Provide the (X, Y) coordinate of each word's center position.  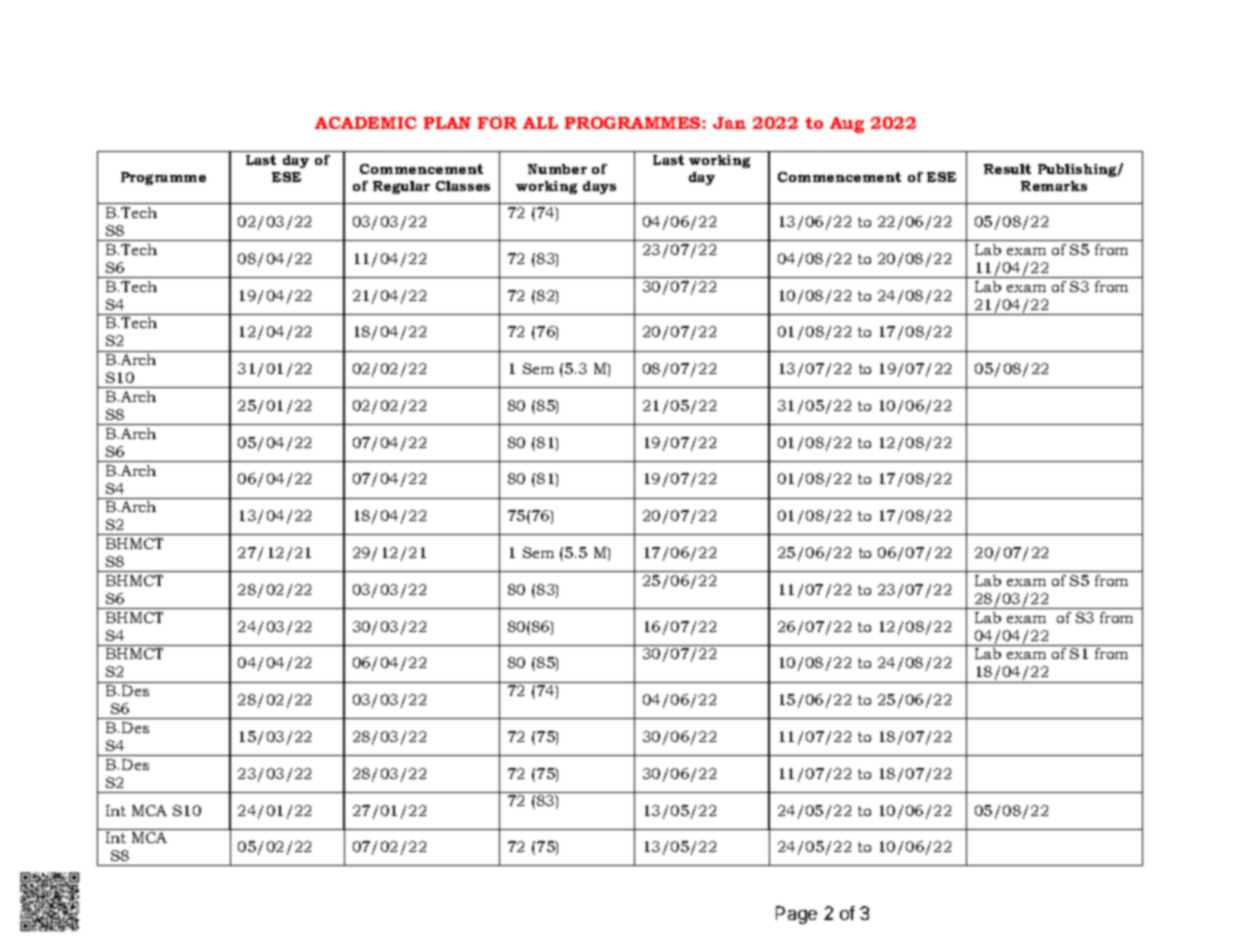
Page (796, 915)
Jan (729, 123)
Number (557, 169)
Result (1007, 169)
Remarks (1054, 186)
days (599, 187)
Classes (463, 186)
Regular (401, 187)
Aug (847, 125)
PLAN (447, 123)
